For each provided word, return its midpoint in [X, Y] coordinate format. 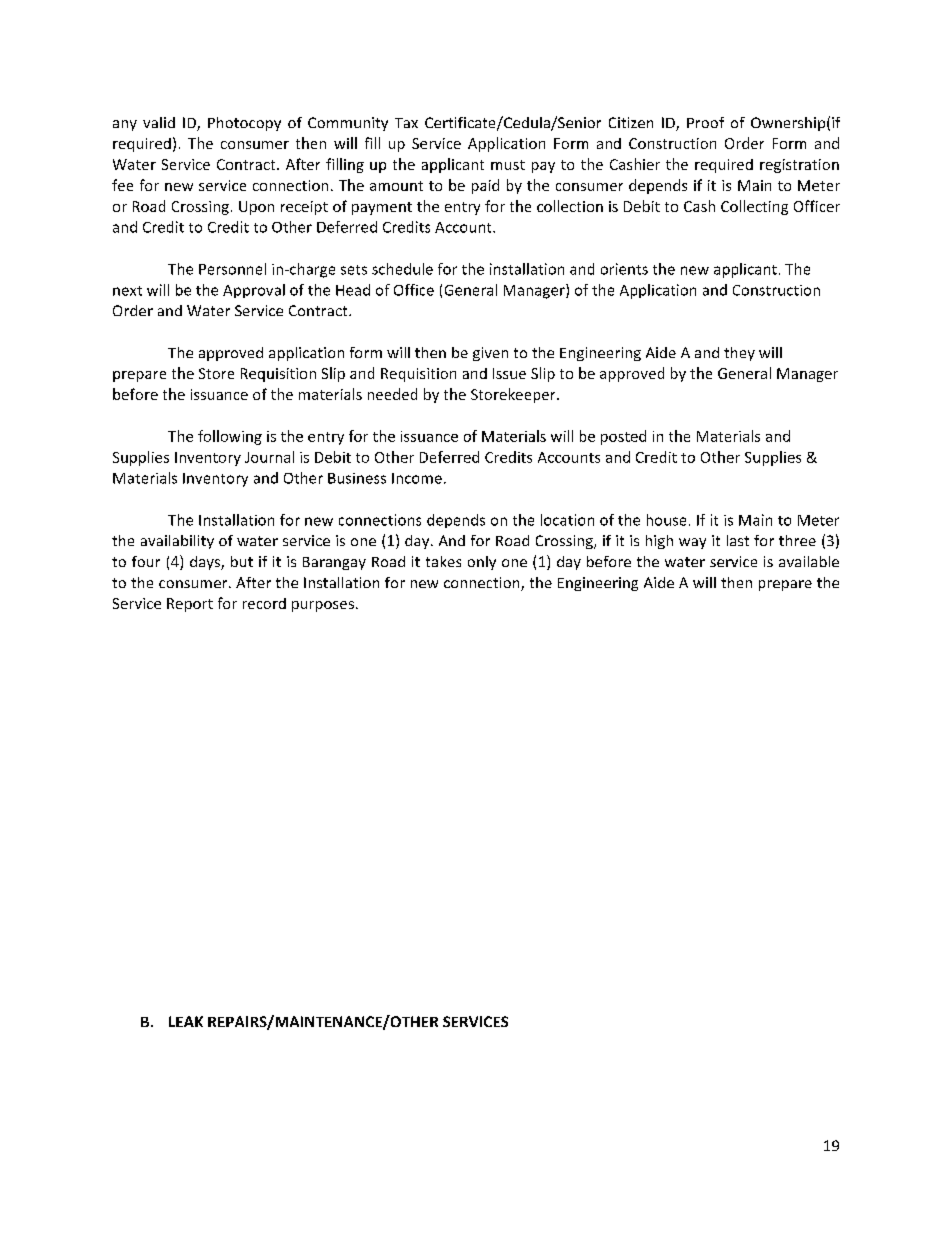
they [739, 354]
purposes [323, 606]
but [242, 561]
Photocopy [244, 124]
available [809, 561]
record [264, 603]
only [482, 563]
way [692, 543]
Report [190, 605]
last [738, 540]
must [508, 165]
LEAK [186, 1021]
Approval [254, 291]
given [490, 354]
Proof [705, 122]
